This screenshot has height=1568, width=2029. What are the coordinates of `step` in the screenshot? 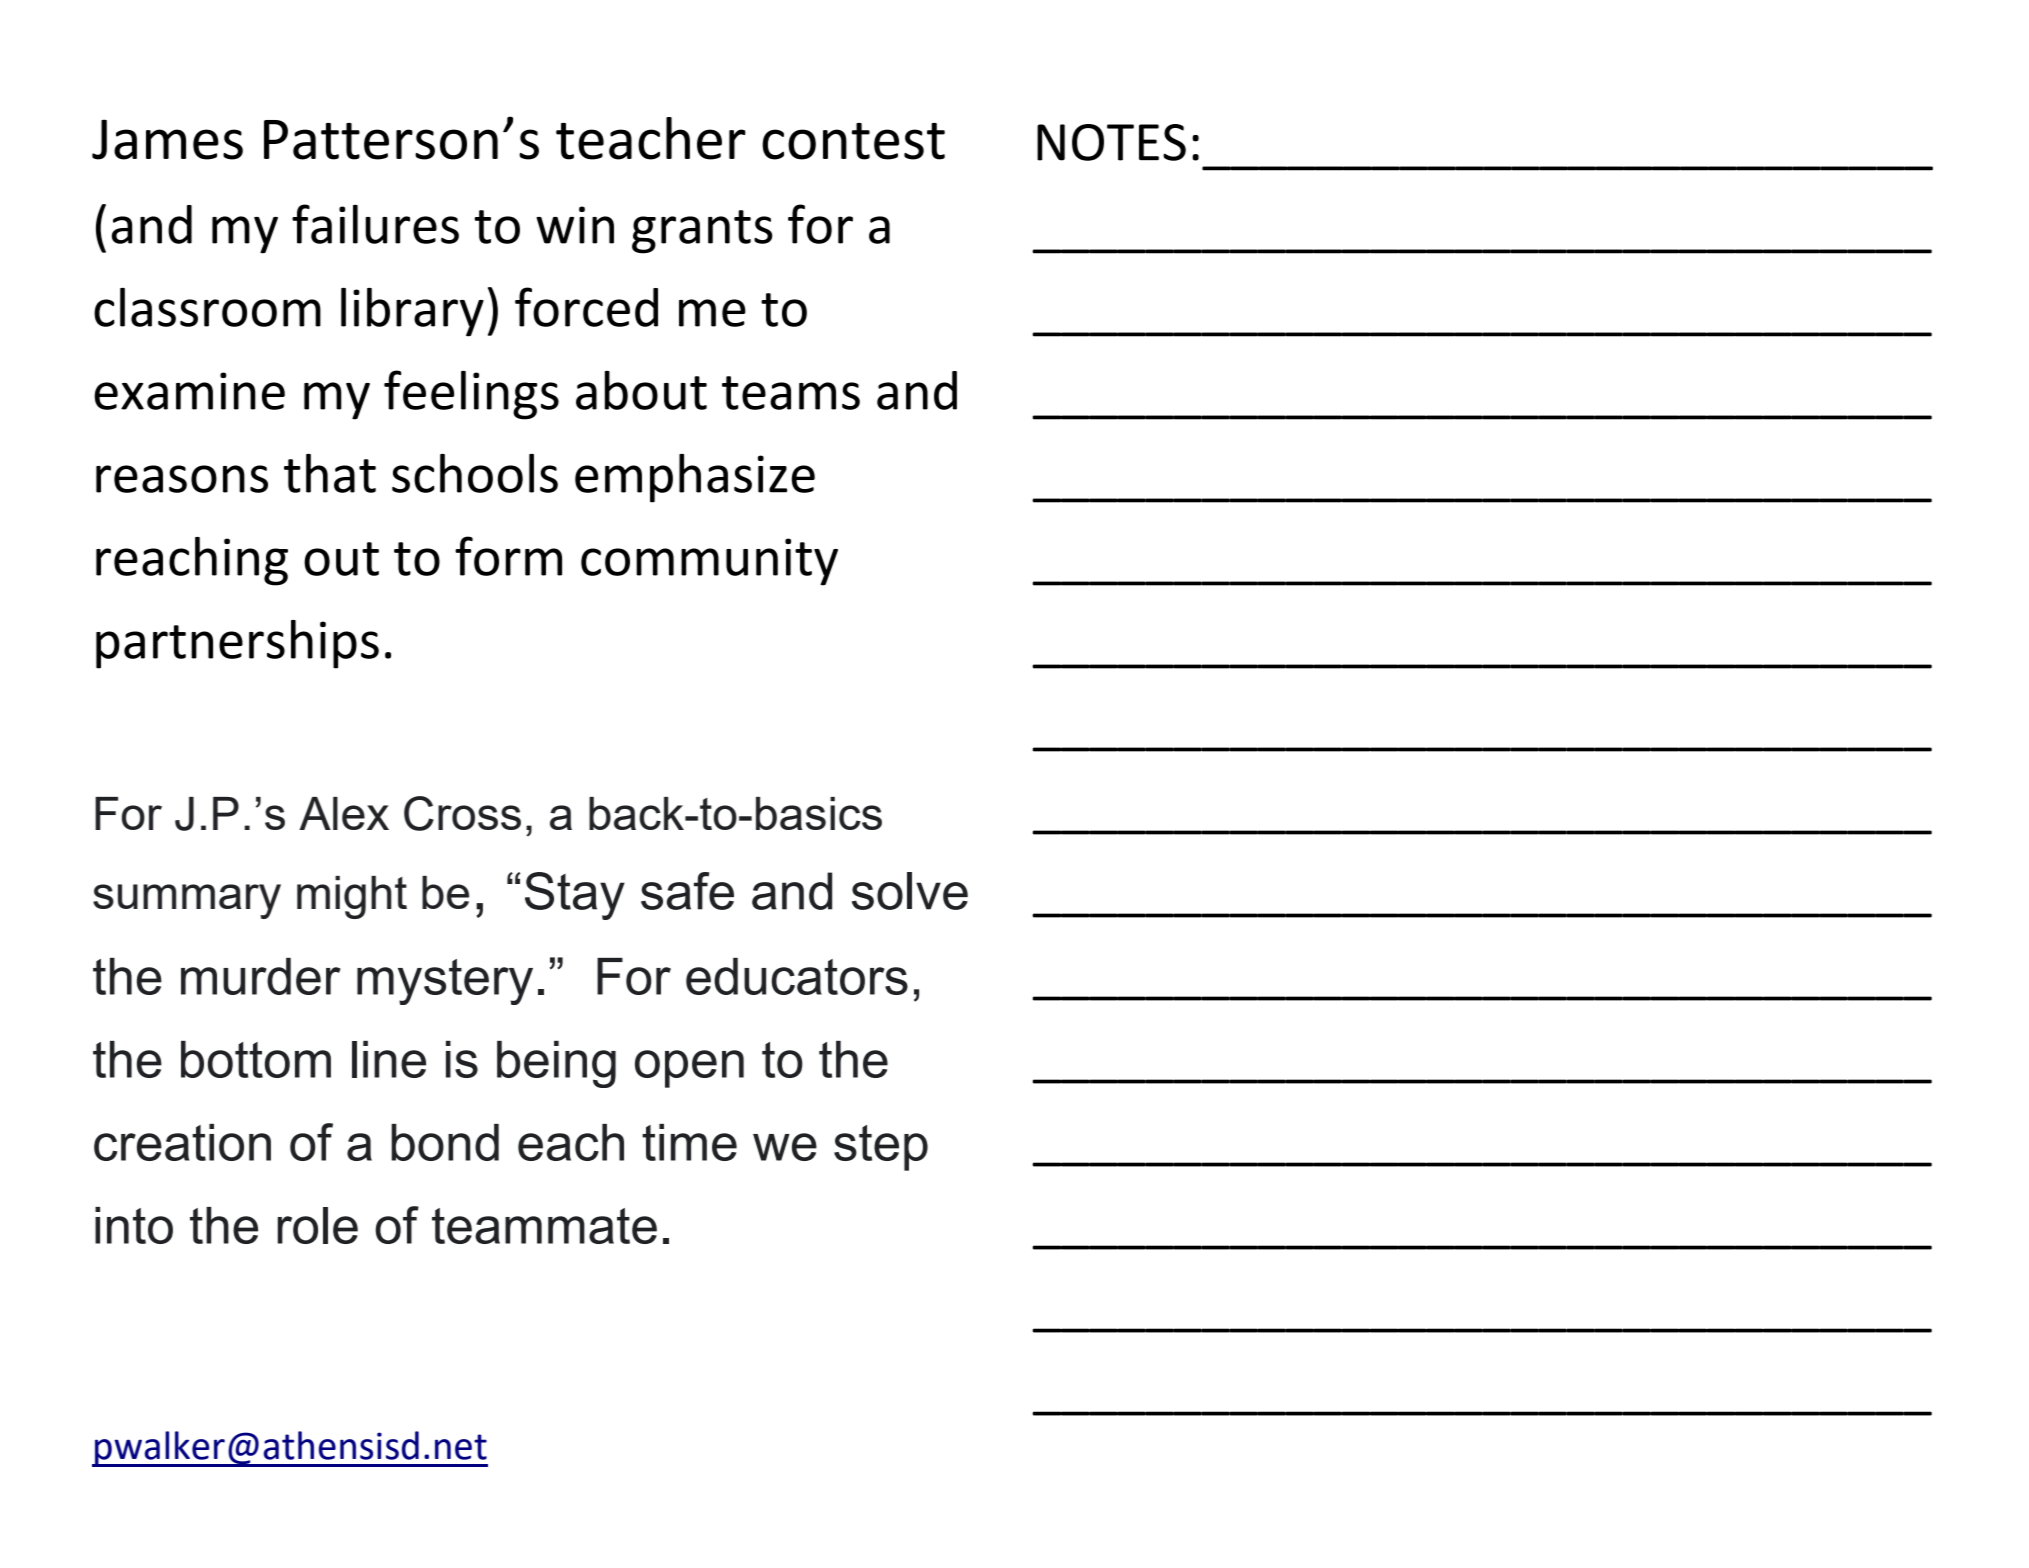 It's located at (881, 1148).
